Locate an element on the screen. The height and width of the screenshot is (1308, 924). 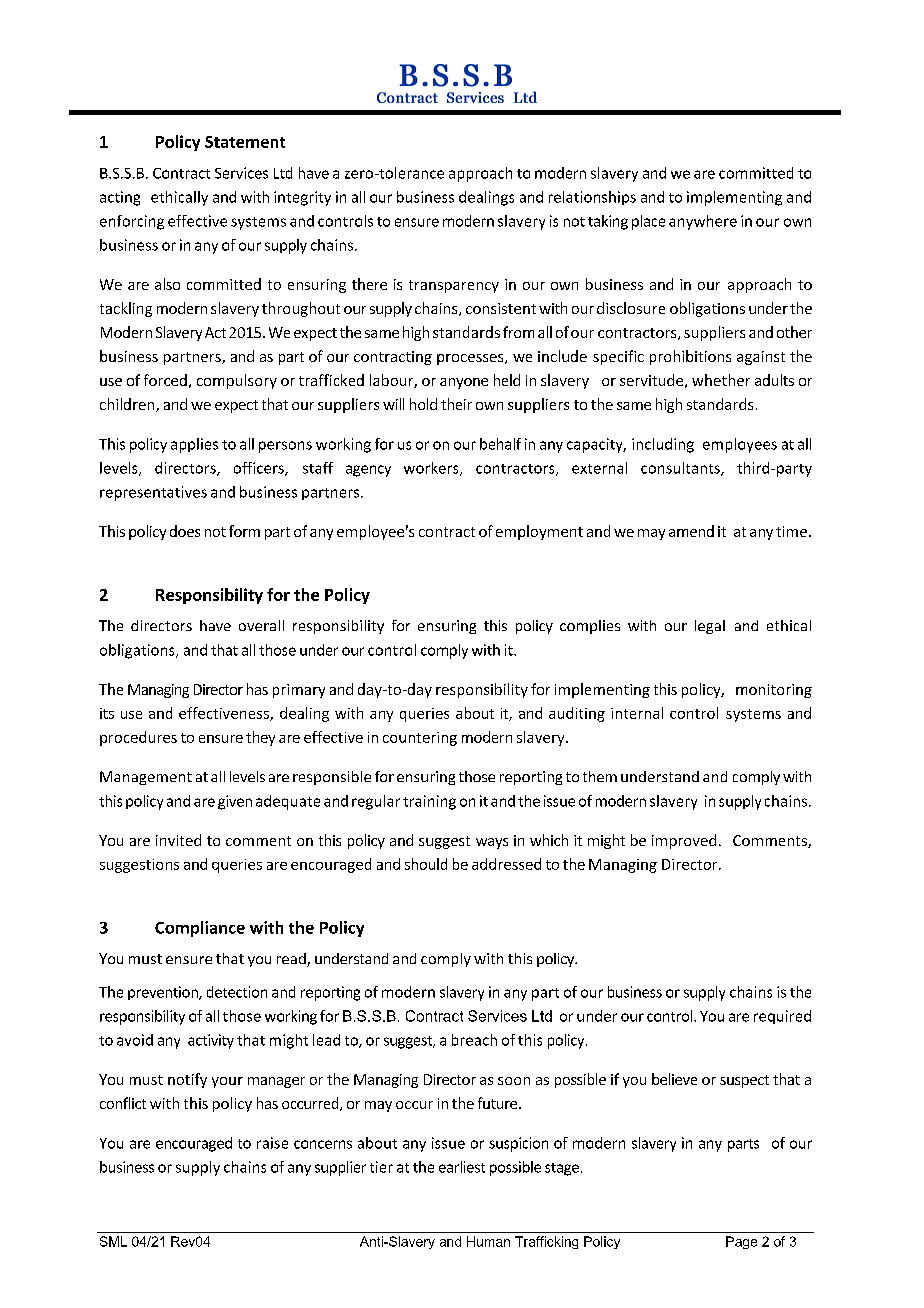
anywhere is located at coordinates (703, 222).
